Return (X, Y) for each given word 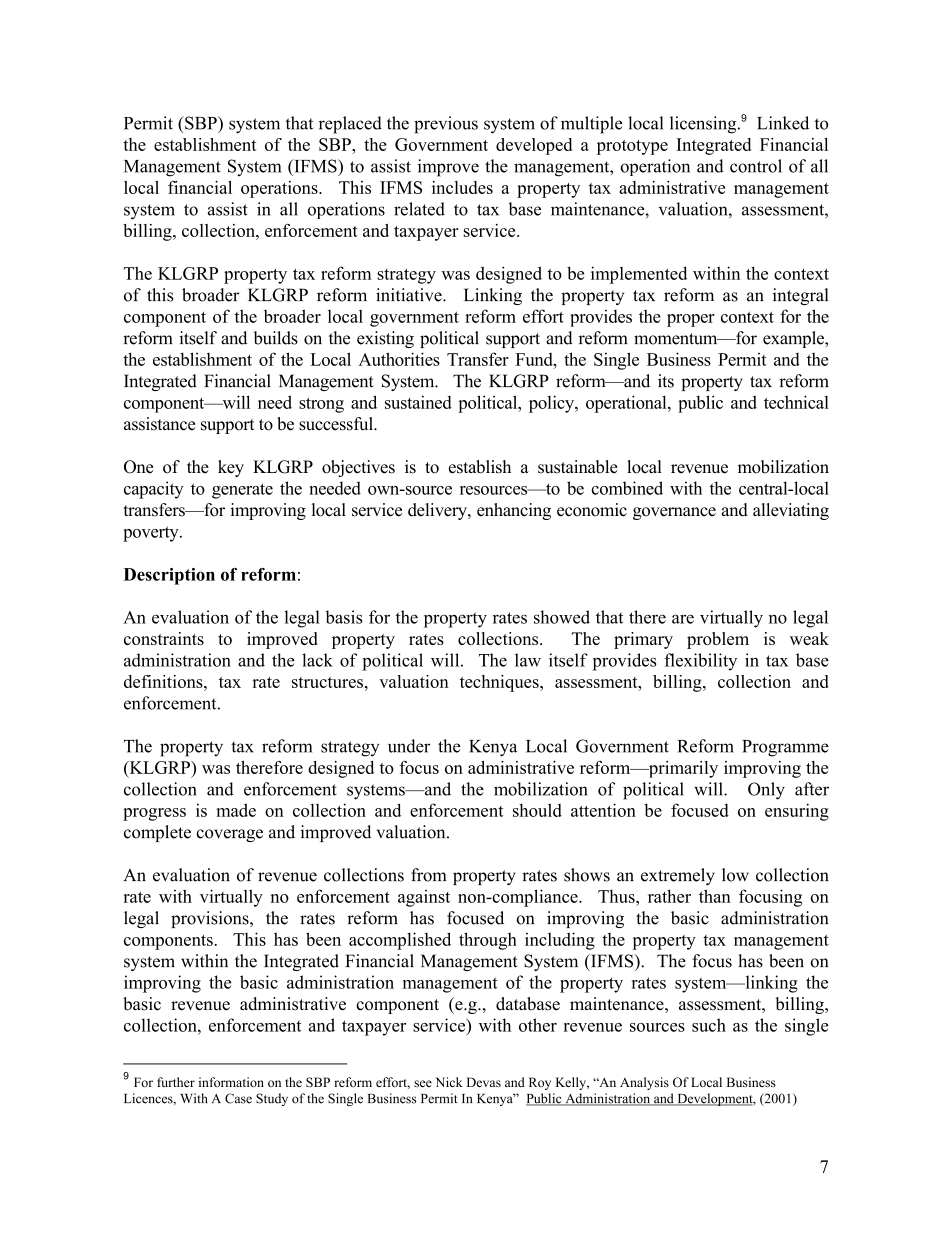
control (756, 166)
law (528, 660)
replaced (350, 125)
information (231, 1082)
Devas (484, 1082)
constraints (164, 638)
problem (718, 640)
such (709, 1025)
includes (462, 187)
